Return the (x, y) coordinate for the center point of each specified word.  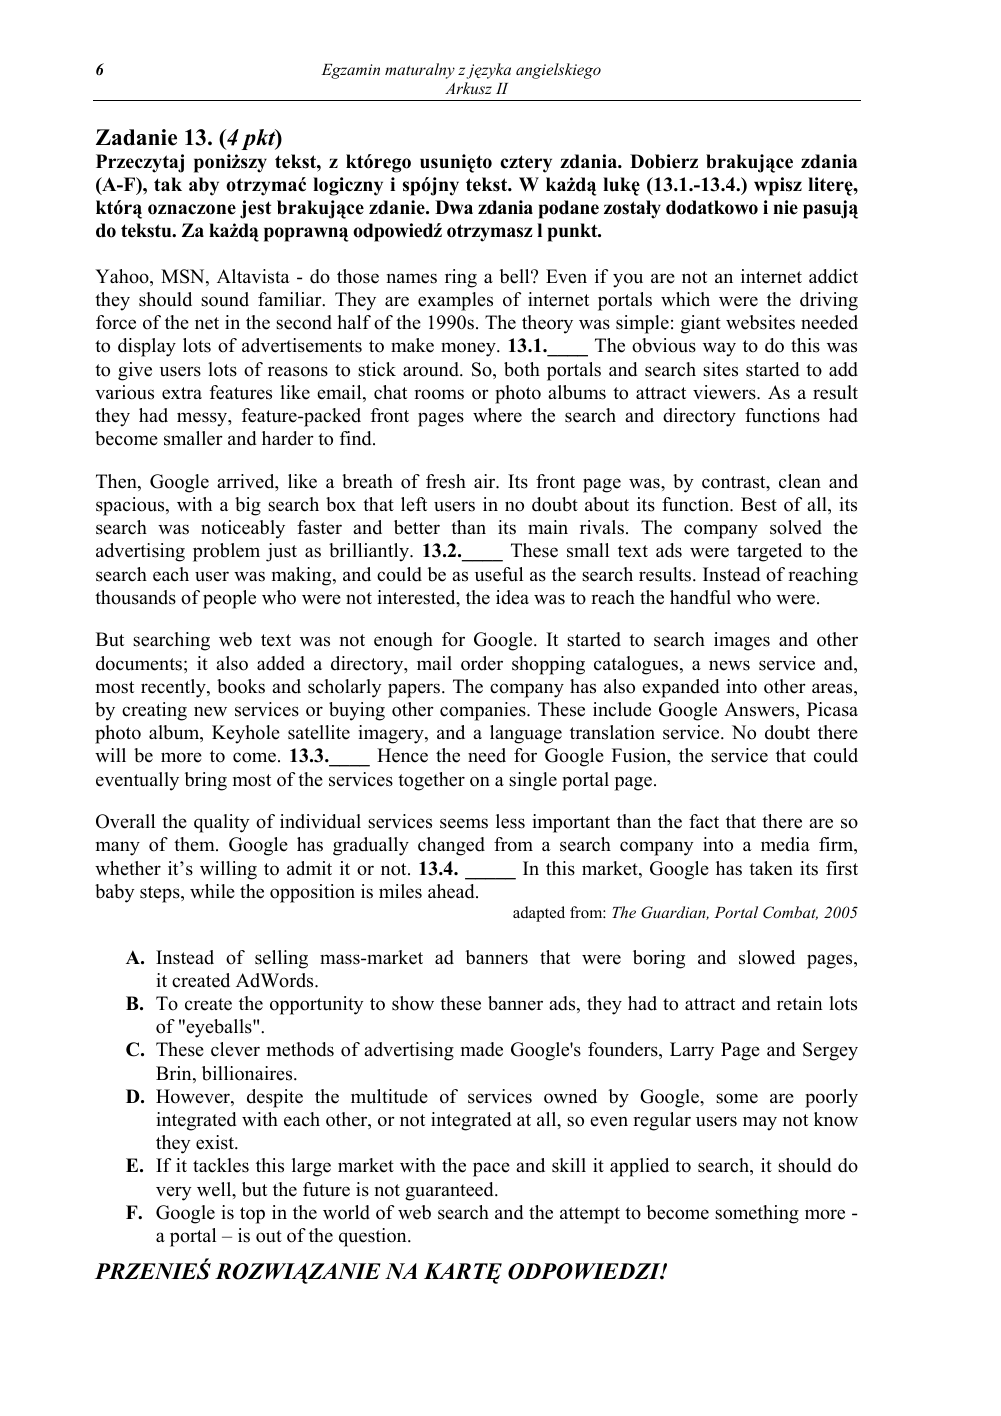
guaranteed (450, 1191)
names (412, 278)
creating (154, 711)
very (174, 1193)
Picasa (832, 709)
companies (484, 711)
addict (833, 276)
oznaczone (192, 209)
